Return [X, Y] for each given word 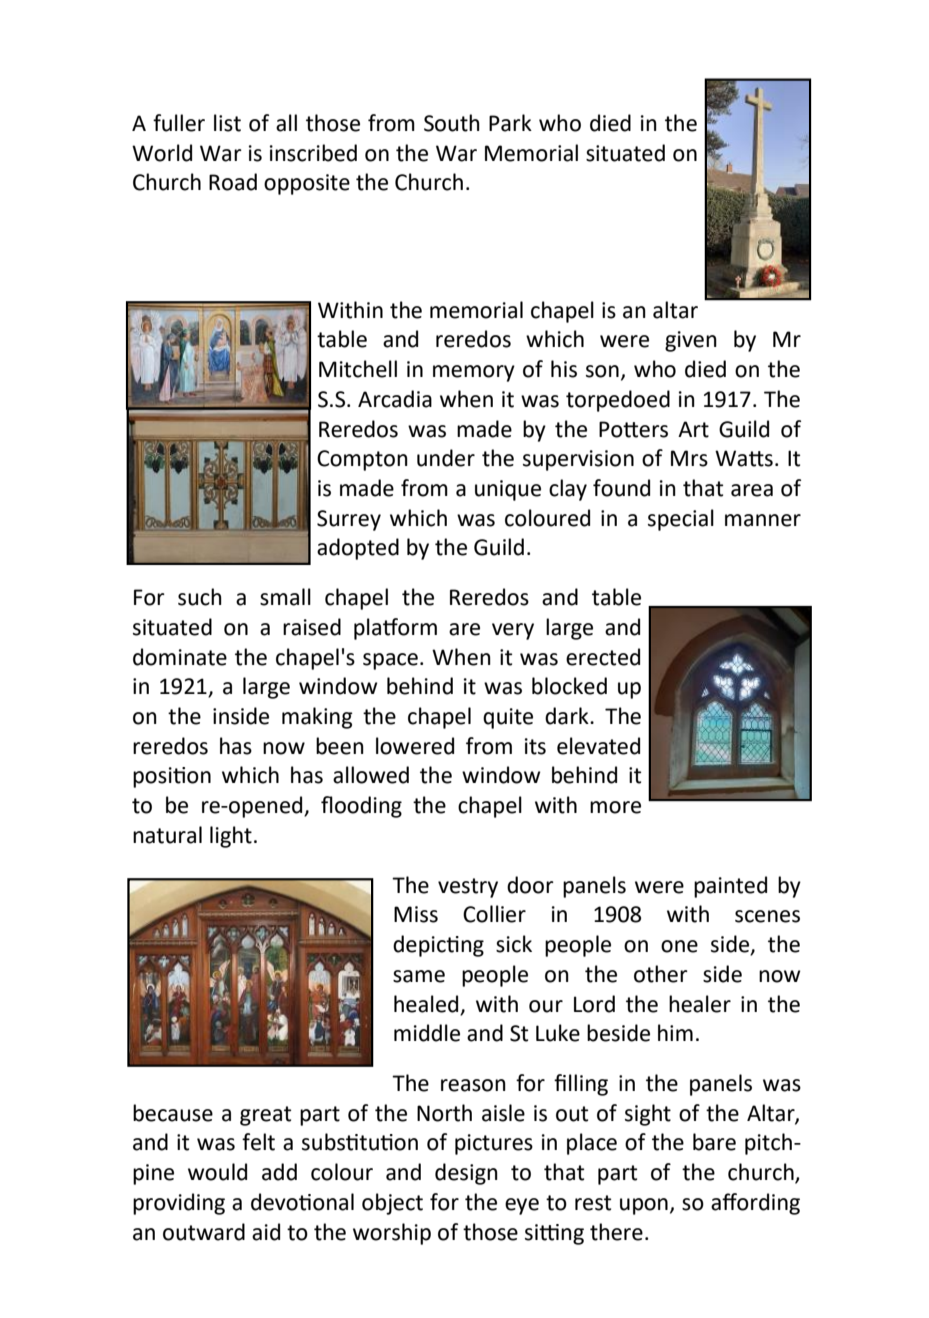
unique [508, 490]
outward [204, 1232]
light [231, 837]
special [681, 520]
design [466, 1174]
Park [510, 123]
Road [233, 182]
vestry [468, 888]
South [452, 123]
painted [730, 887]
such [200, 597]
